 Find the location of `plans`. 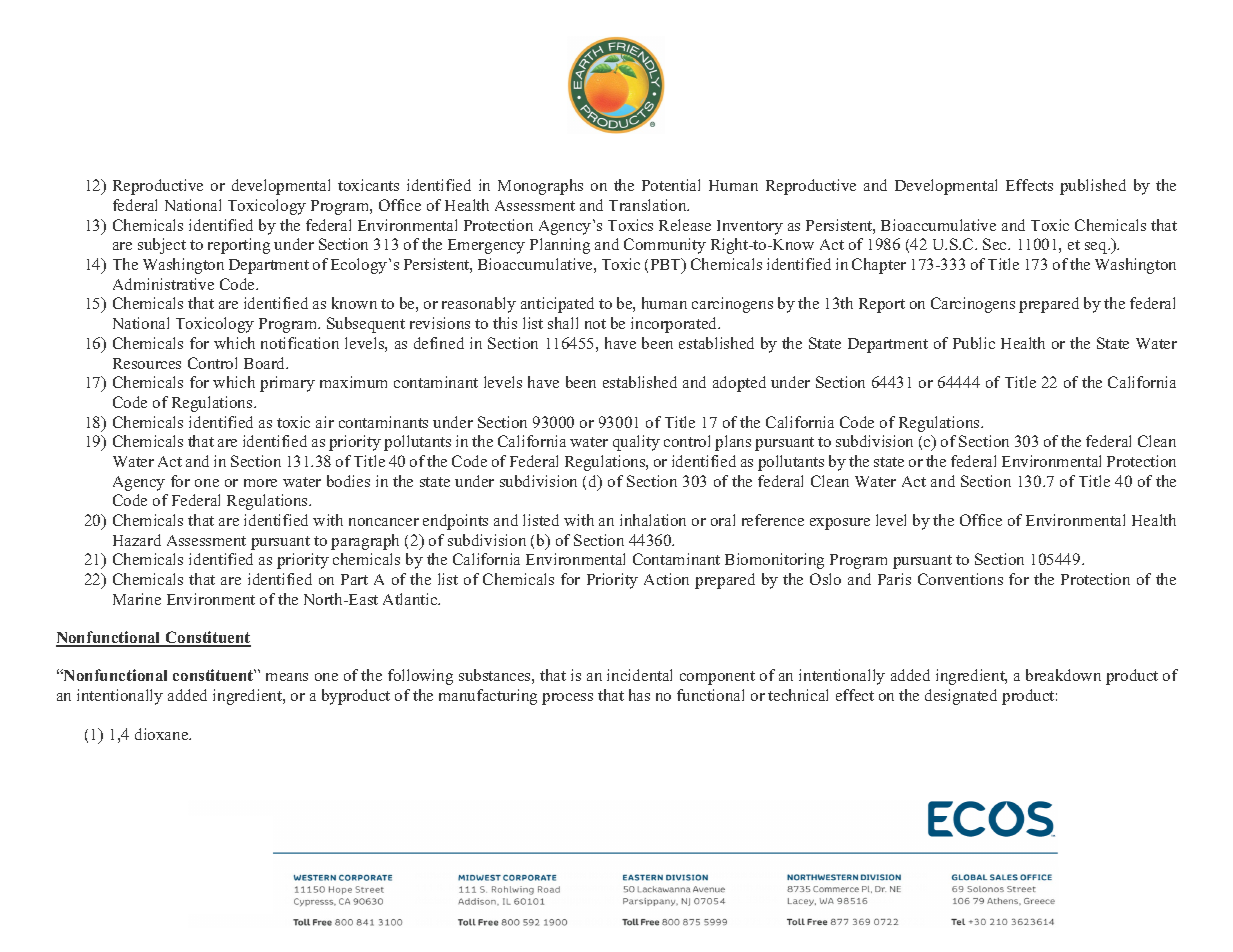

plans is located at coordinates (733, 443).
